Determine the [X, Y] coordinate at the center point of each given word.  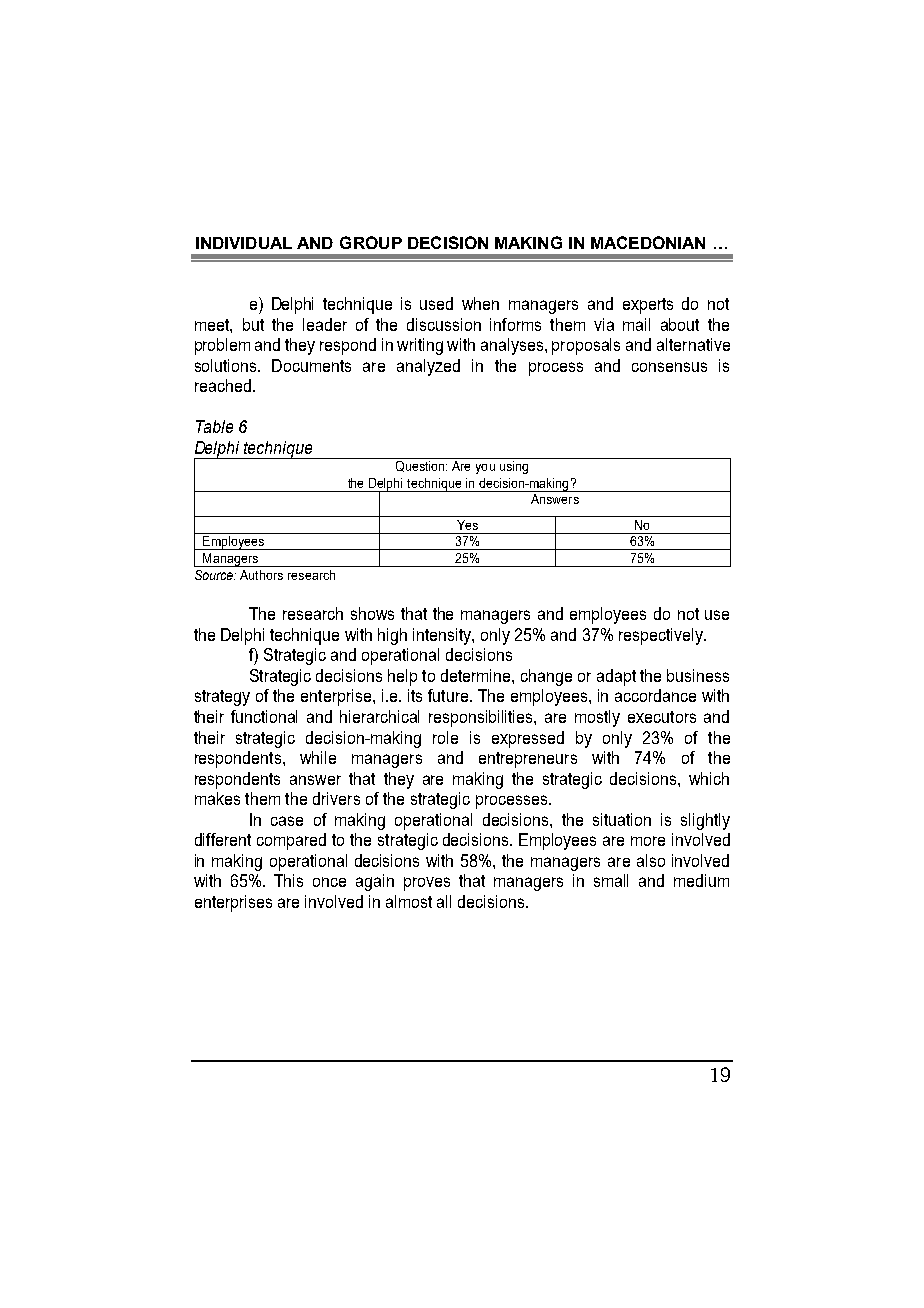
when [480, 303]
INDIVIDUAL [244, 243]
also [651, 860]
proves [427, 884]
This [288, 880]
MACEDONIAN [648, 242]
